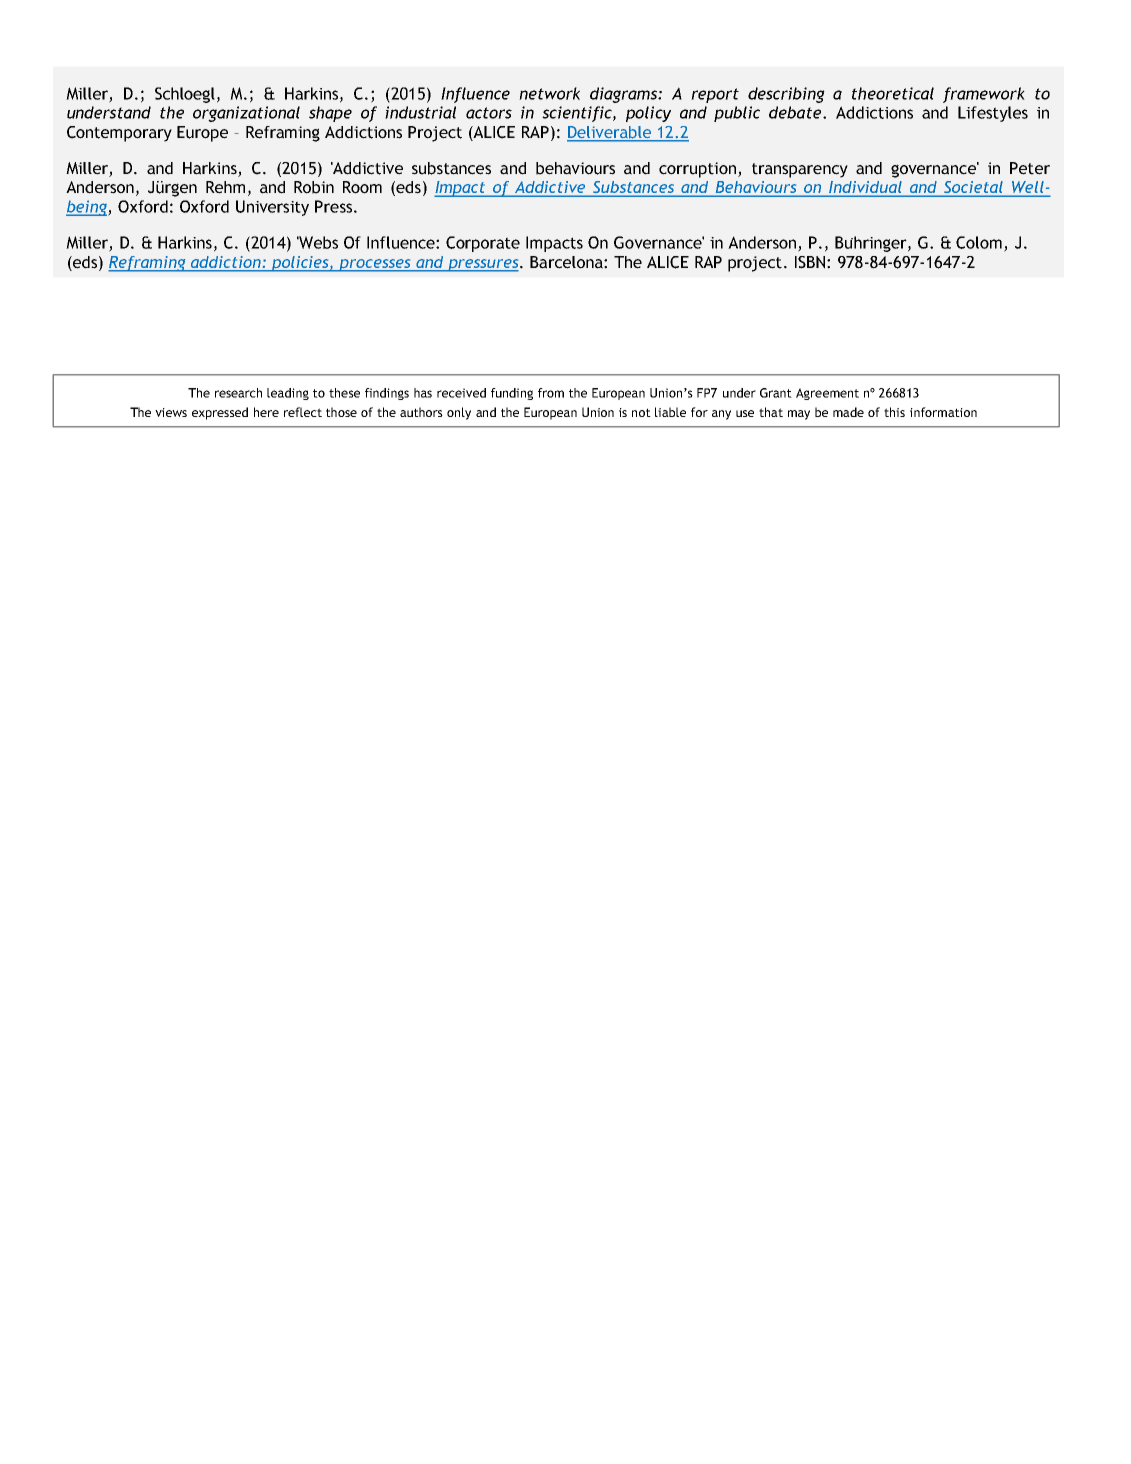 The image size is (1131, 1464). I want to click on from, so click(551, 393).
